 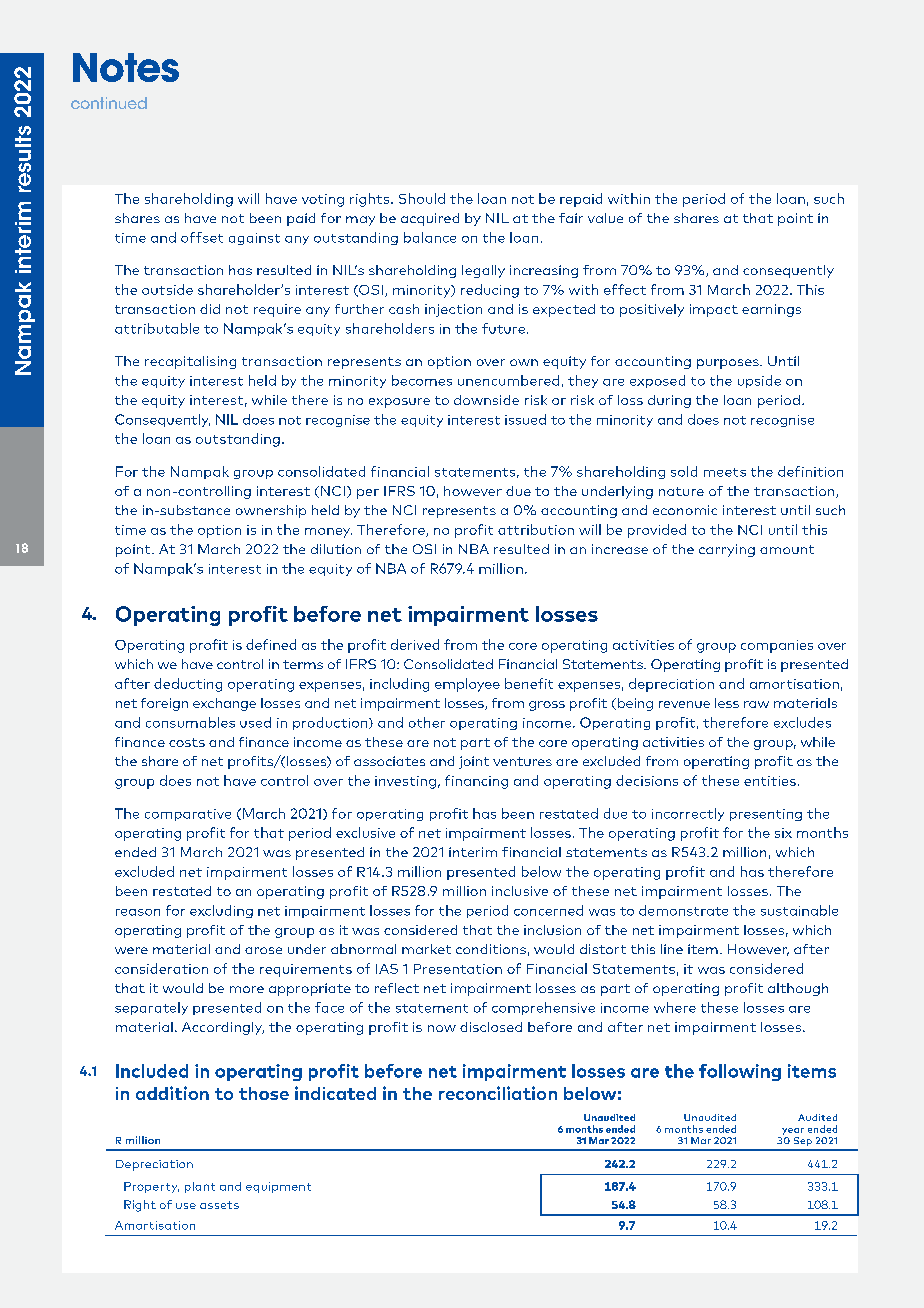 What do you see at coordinates (415, 644) in the page?
I see `derived` at bounding box center [415, 644].
